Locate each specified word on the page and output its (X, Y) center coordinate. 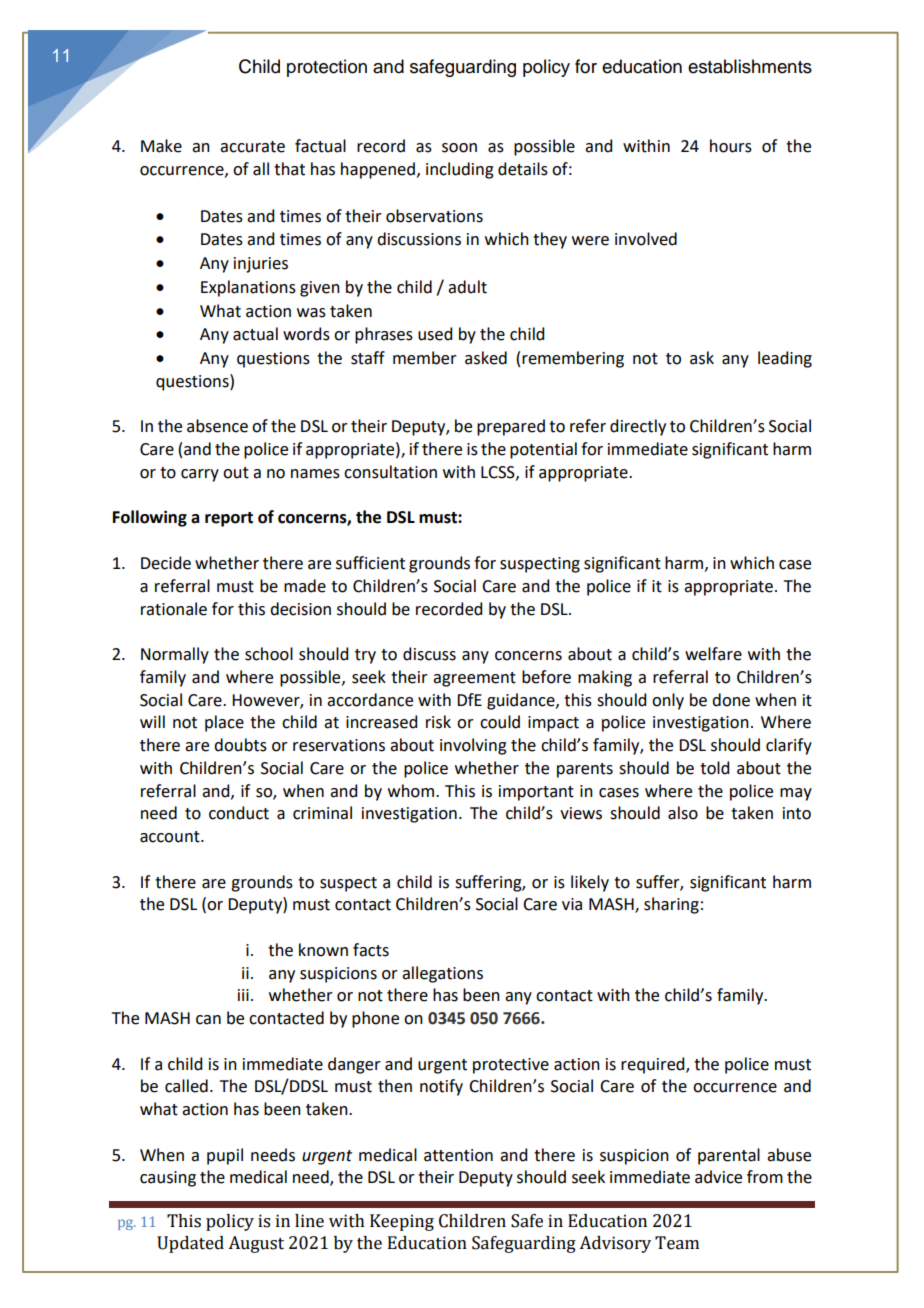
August (256, 1244)
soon (459, 148)
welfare (713, 654)
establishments (750, 66)
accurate (252, 147)
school (269, 654)
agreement (474, 679)
